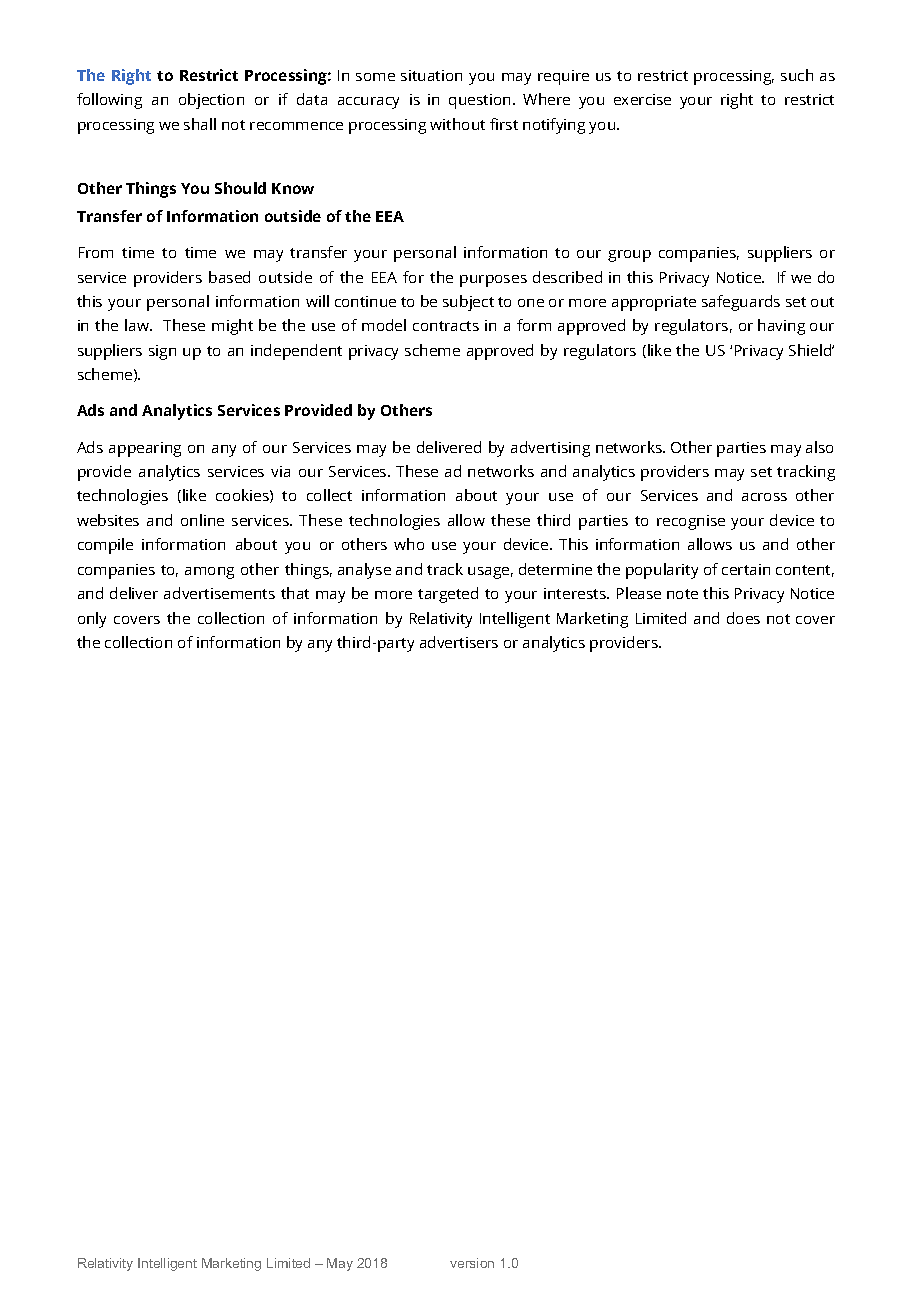  I want to click on having, so click(781, 327).
